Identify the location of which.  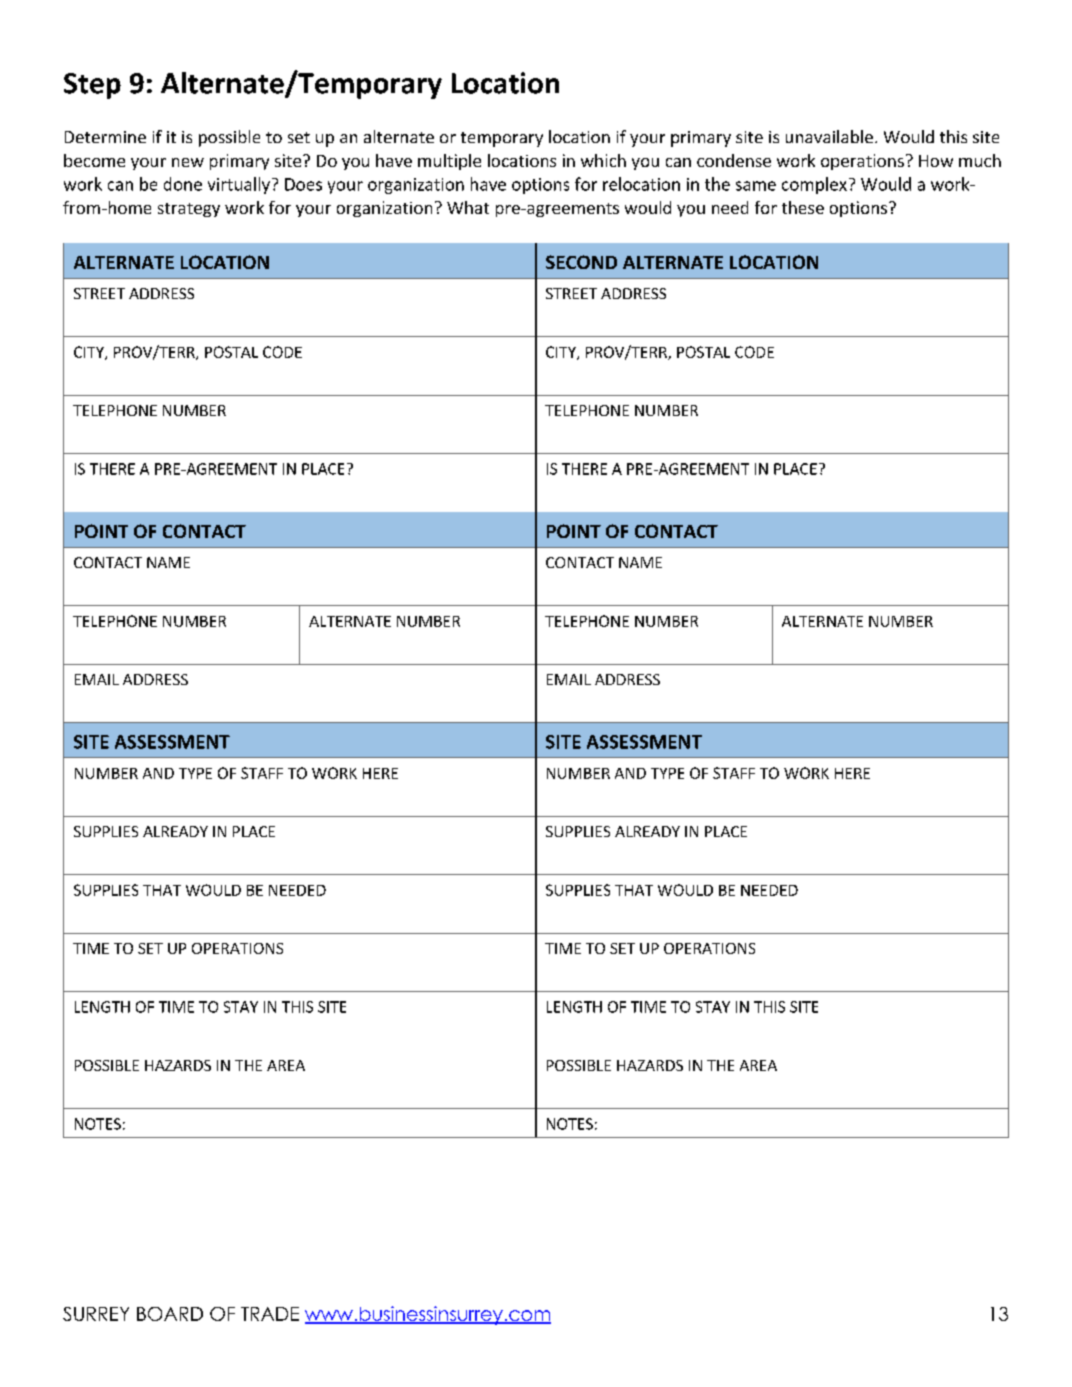
(603, 160).
